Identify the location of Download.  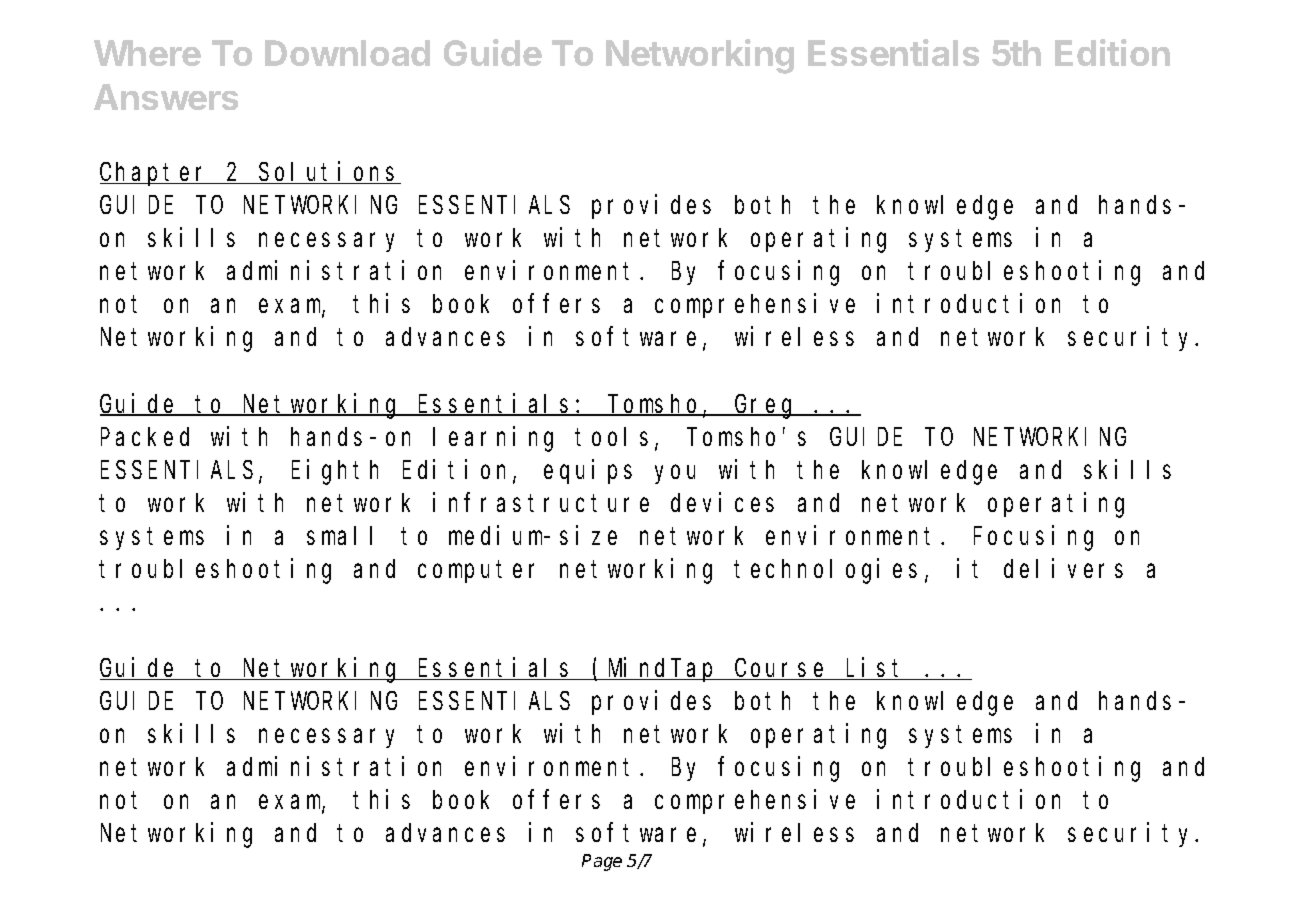
(347, 53).
